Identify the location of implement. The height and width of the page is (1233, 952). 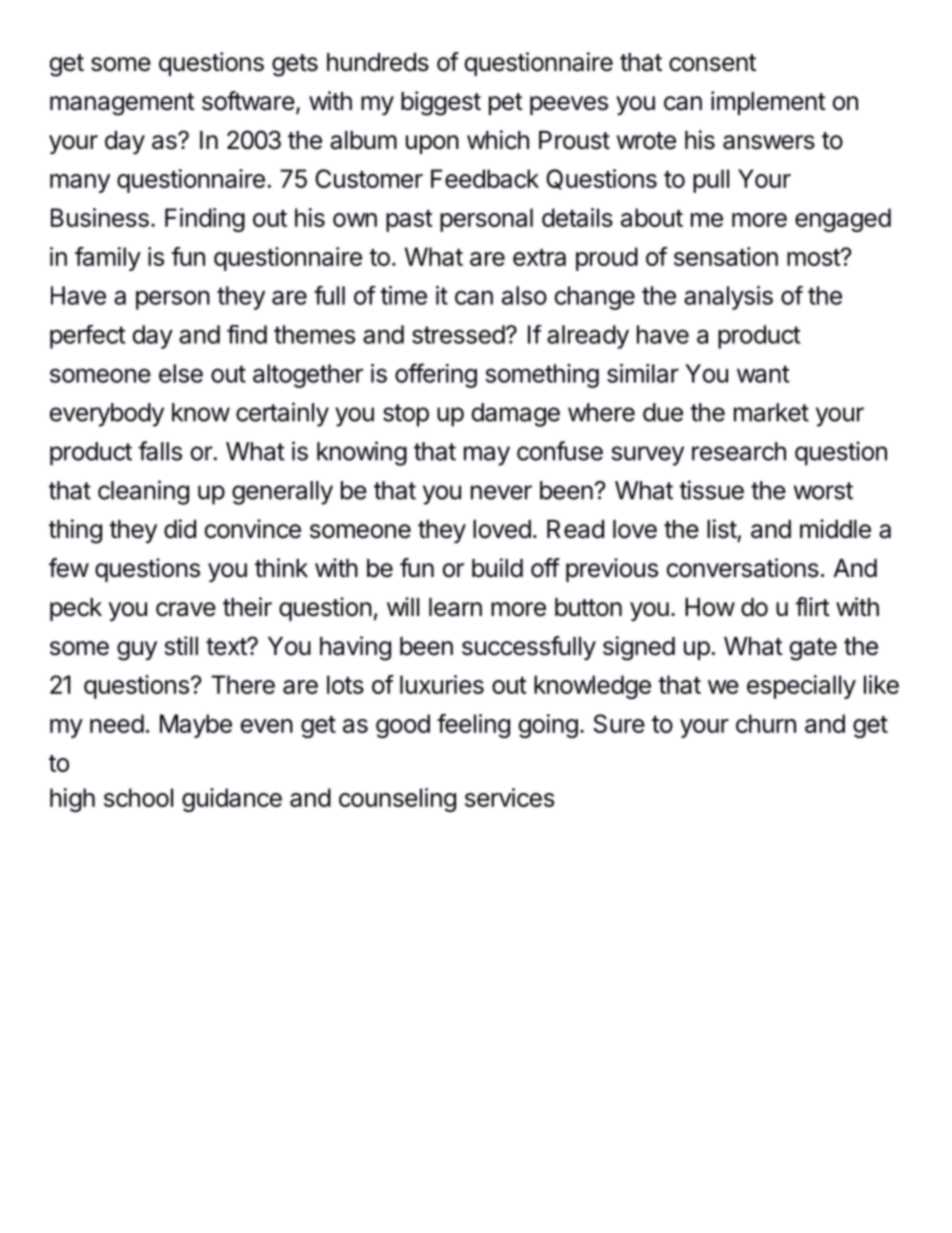
(768, 103).
